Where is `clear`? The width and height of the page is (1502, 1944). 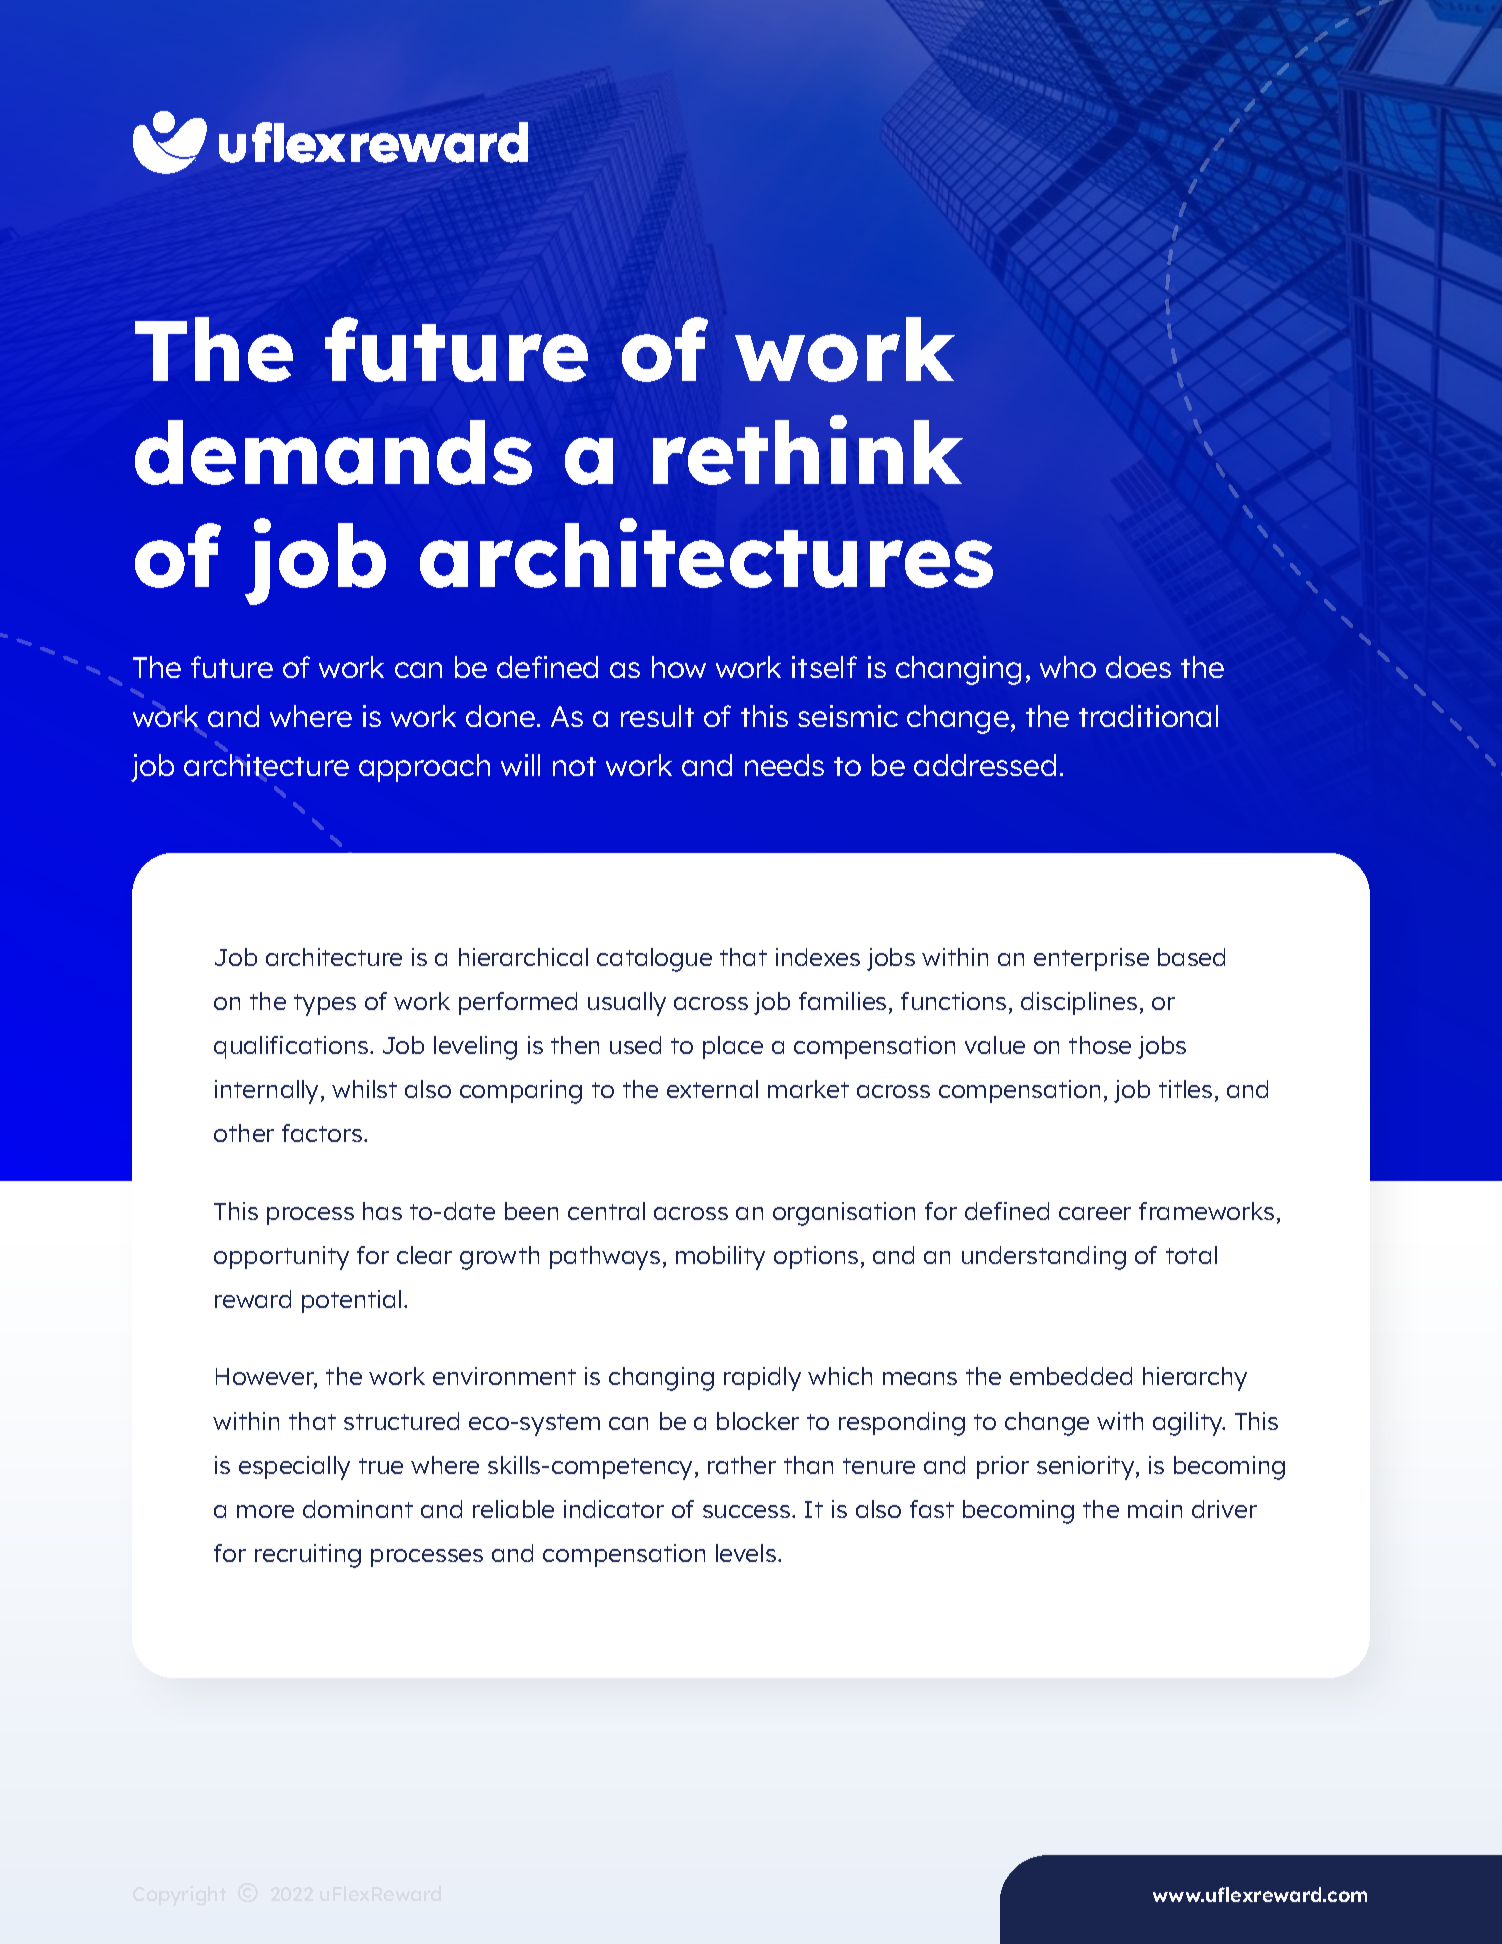 clear is located at coordinates (424, 1255).
